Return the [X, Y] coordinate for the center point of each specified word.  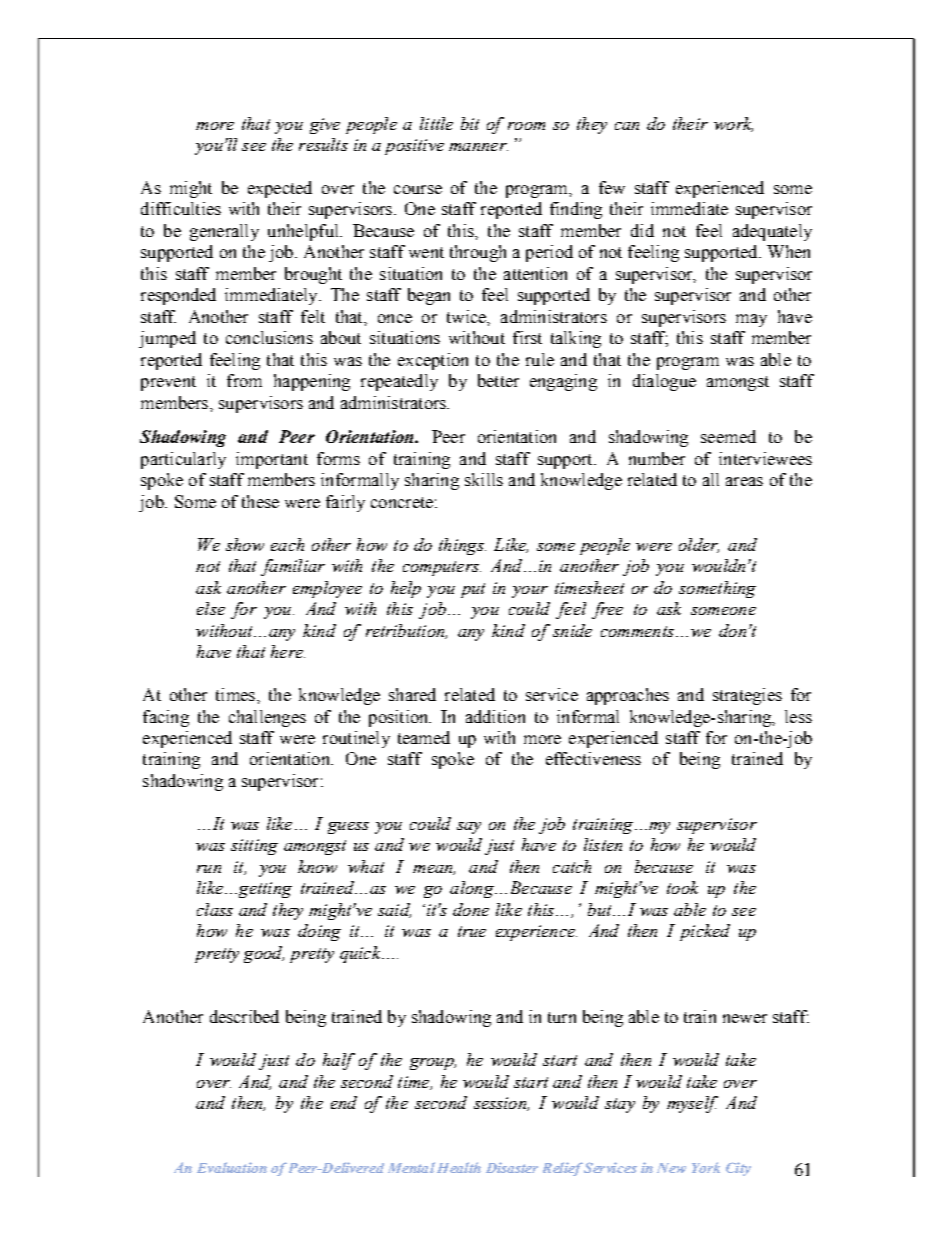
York [706, 1167]
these [260, 501]
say [469, 828]
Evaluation [232, 1167]
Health [459, 1167]
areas [744, 481]
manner [478, 147]
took [682, 887]
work [733, 124]
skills [484, 479]
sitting [254, 847]
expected [280, 189]
